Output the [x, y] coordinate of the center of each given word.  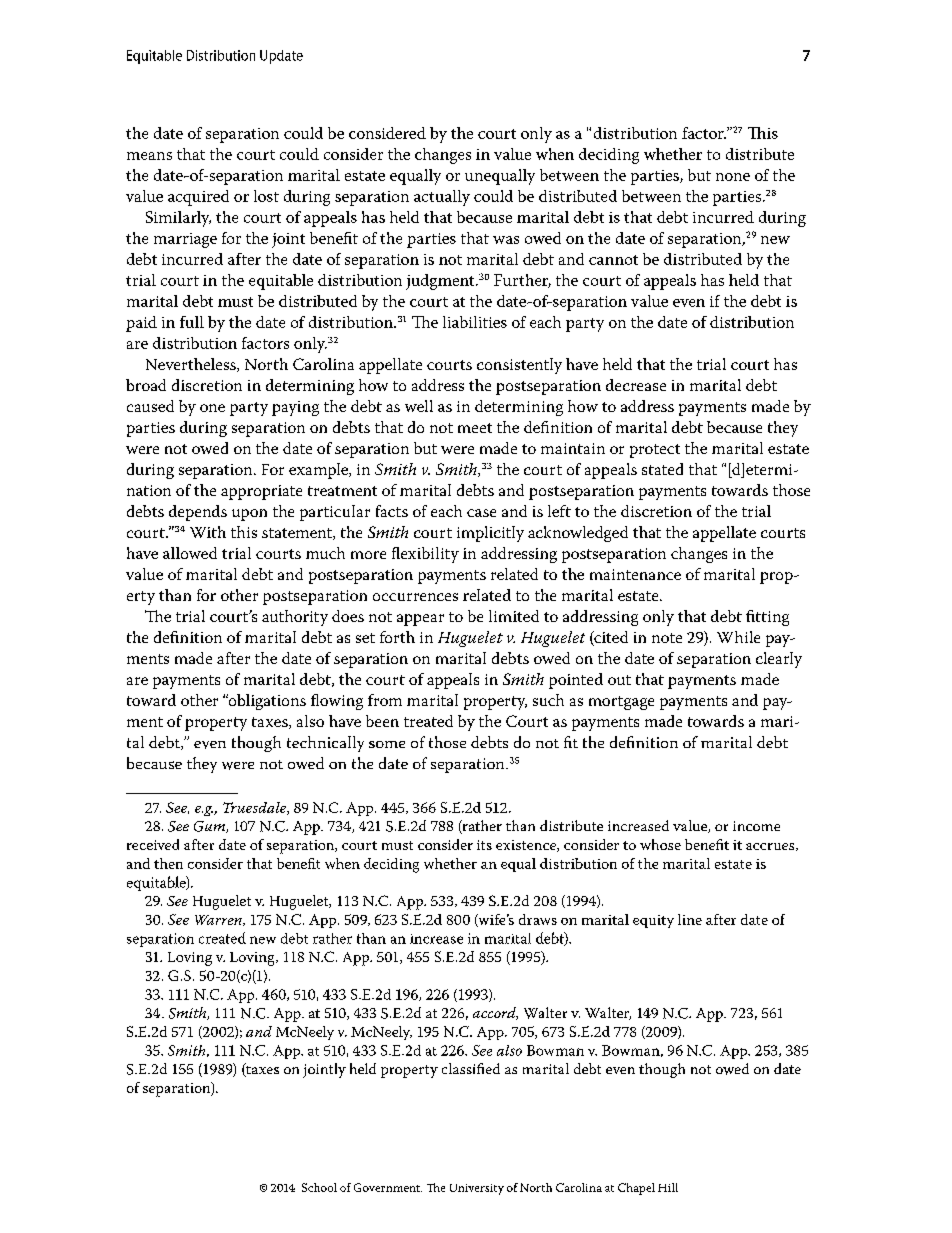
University [477, 1189]
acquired [198, 198]
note [667, 638]
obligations [266, 702]
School [319, 1187]
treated [428, 721]
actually [442, 198]
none [733, 177]
